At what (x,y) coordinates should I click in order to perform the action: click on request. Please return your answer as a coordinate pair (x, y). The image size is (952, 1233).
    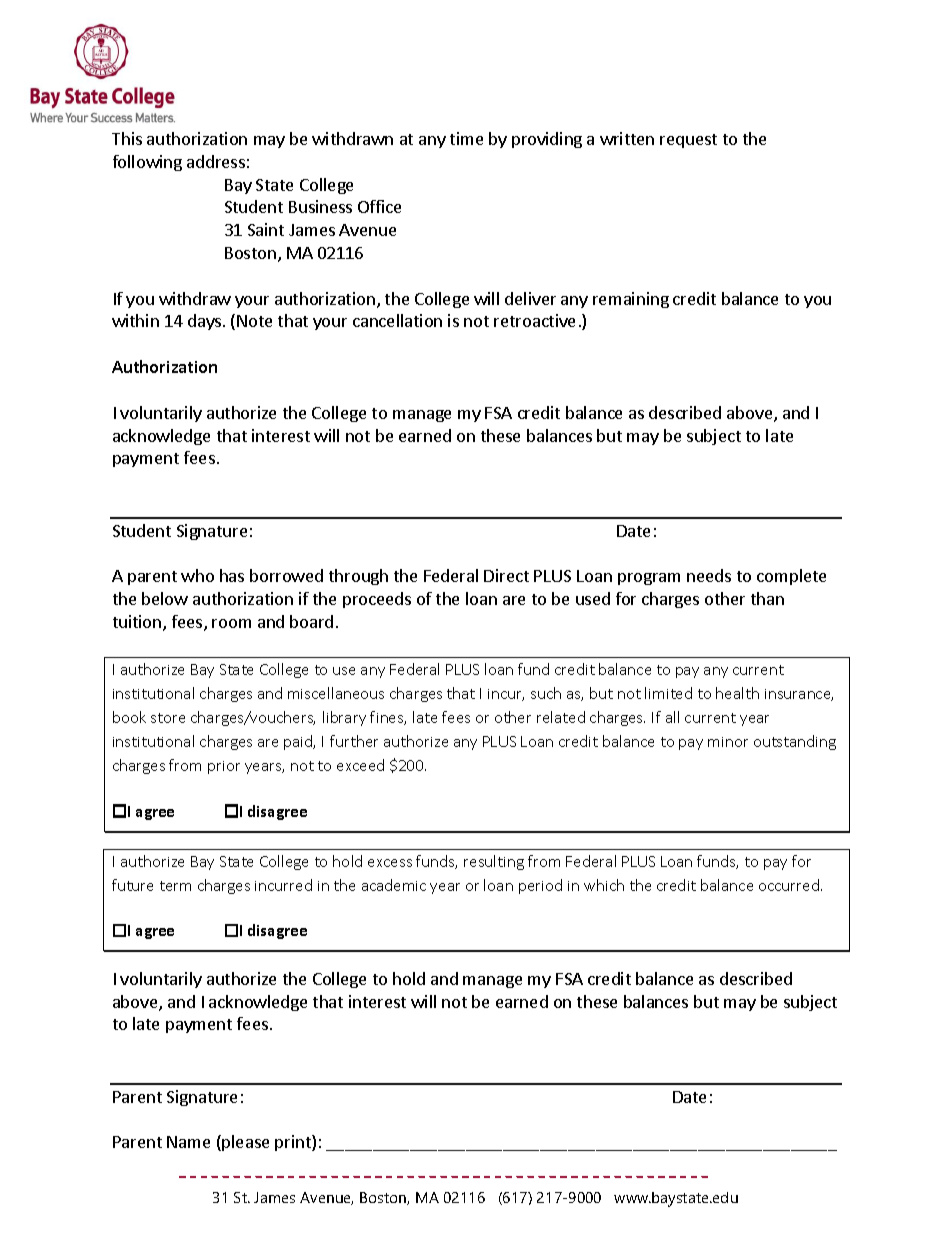
    Looking at the image, I should click on (688, 141).
